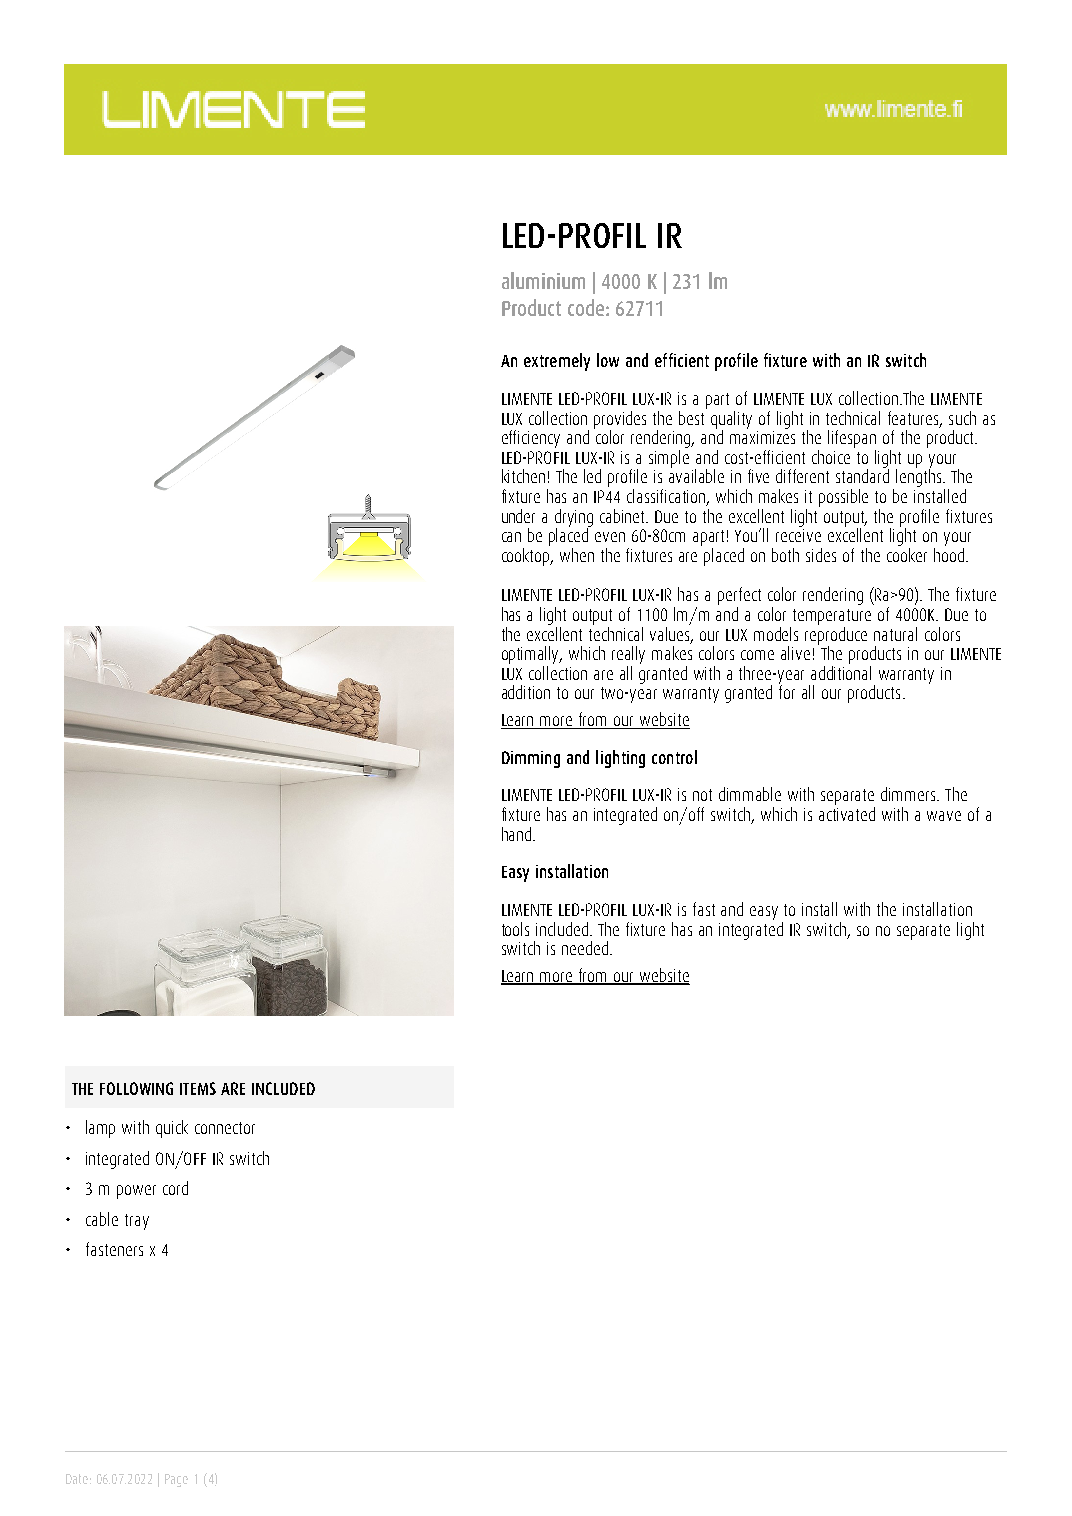 The width and height of the page is (1072, 1516). Describe the element at coordinates (787, 691) in the page. I see `for` at that location.
